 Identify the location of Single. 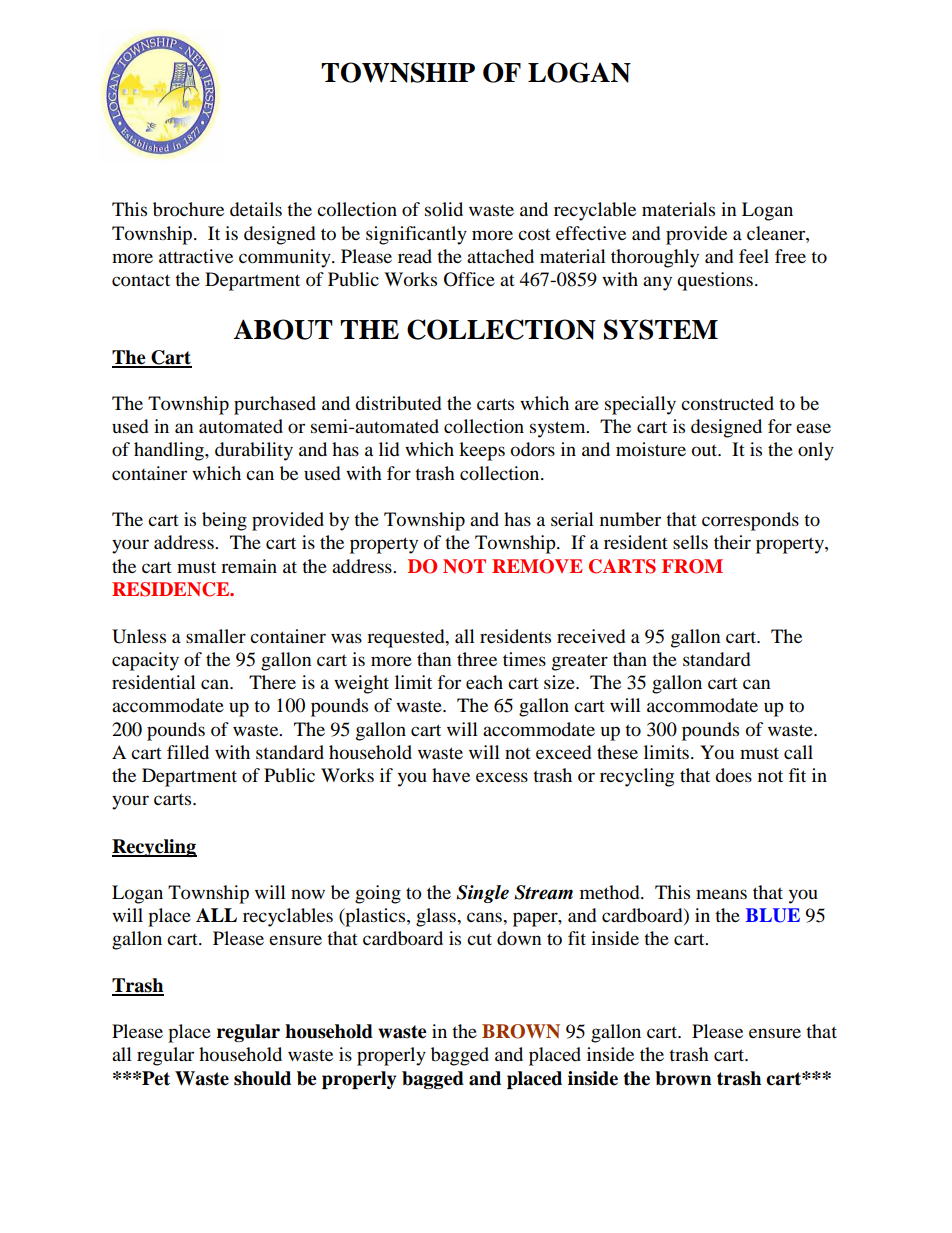
(482, 894).
